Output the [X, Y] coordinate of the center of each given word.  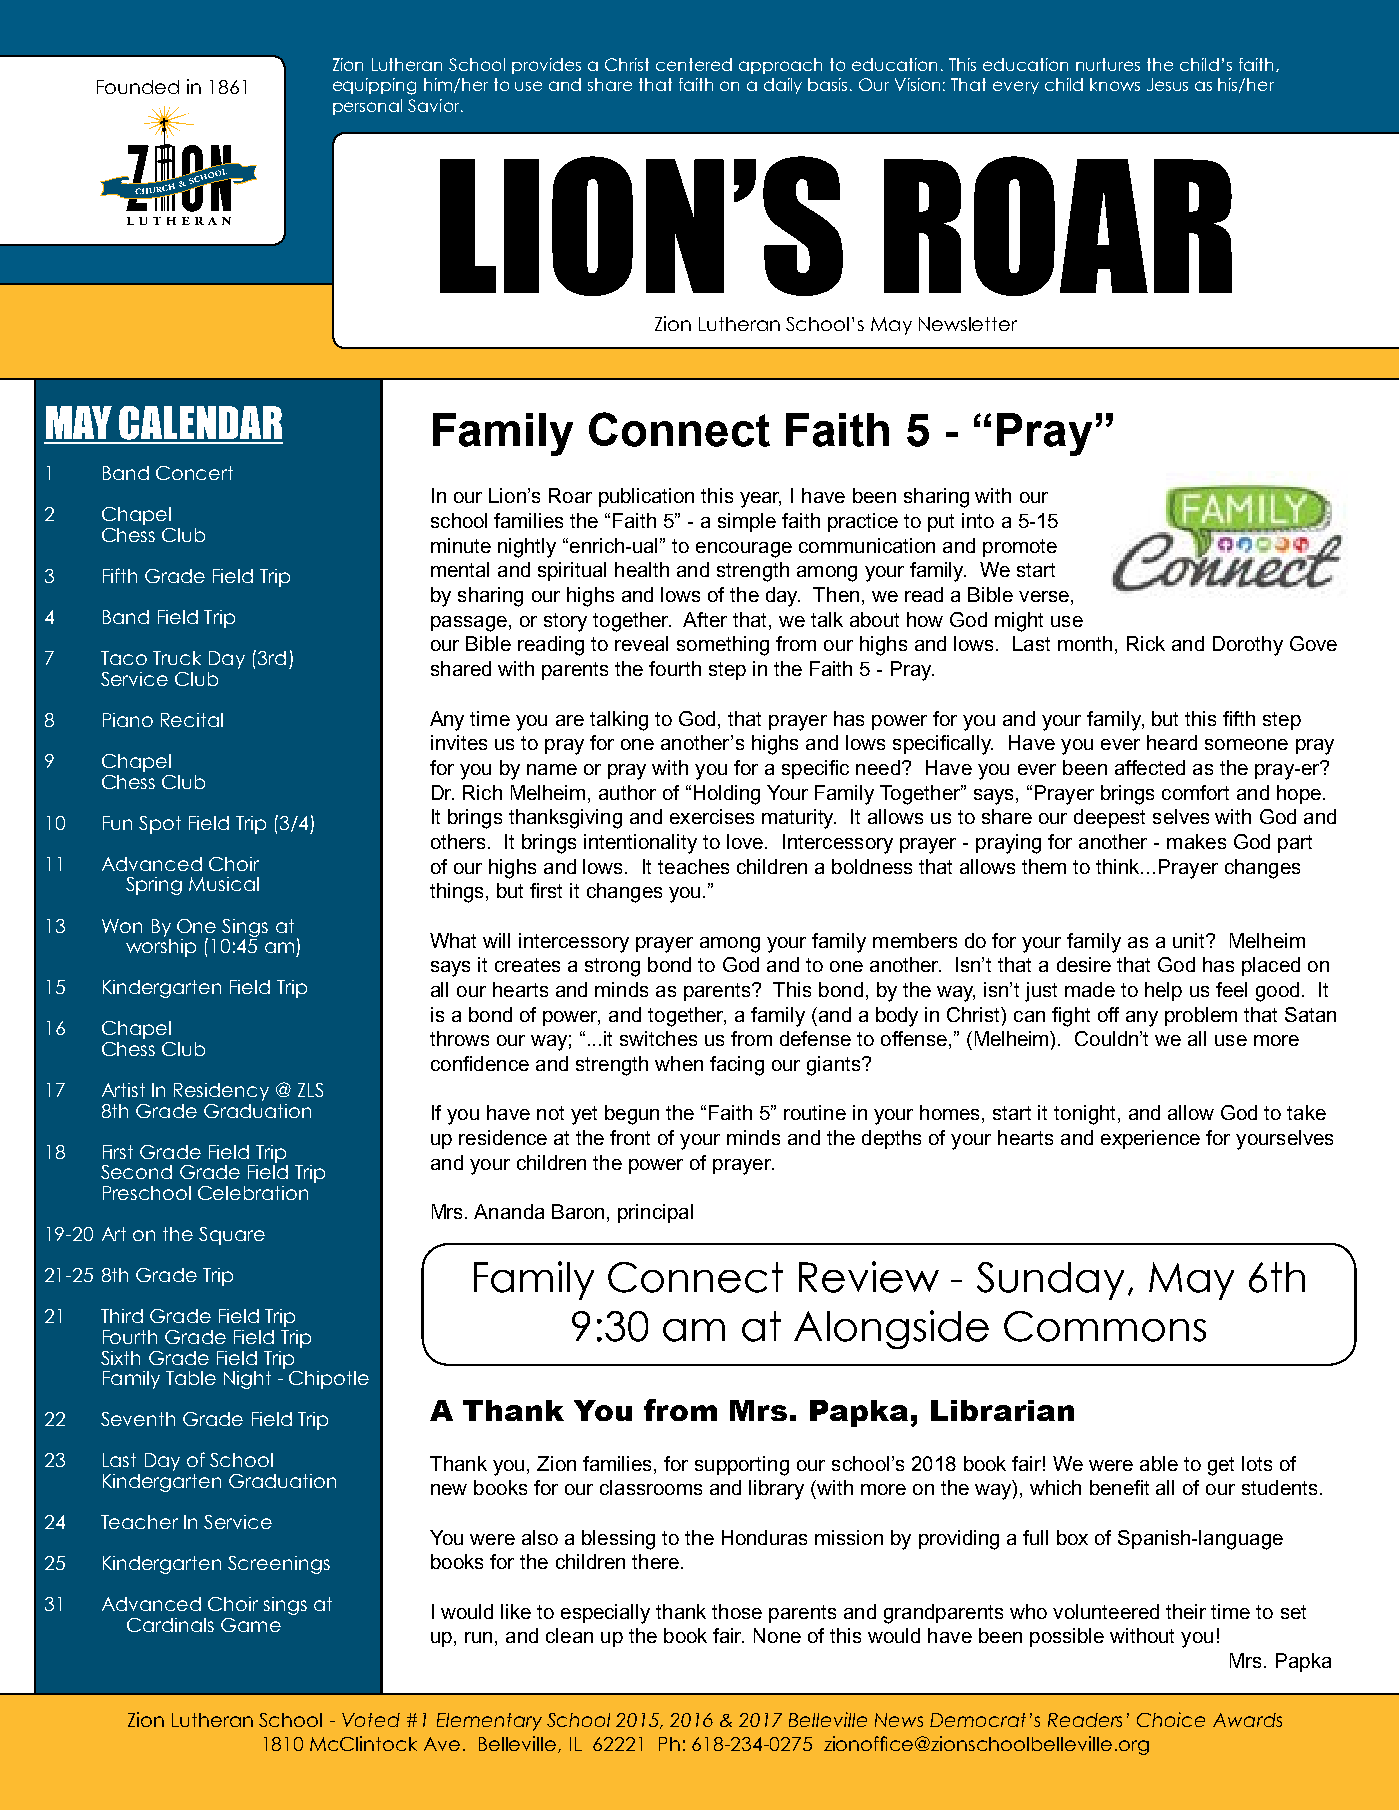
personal [367, 107]
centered [694, 64]
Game [251, 1625]
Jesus [1167, 84]
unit [1190, 940]
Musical [224, 884]
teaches [693, 866]
